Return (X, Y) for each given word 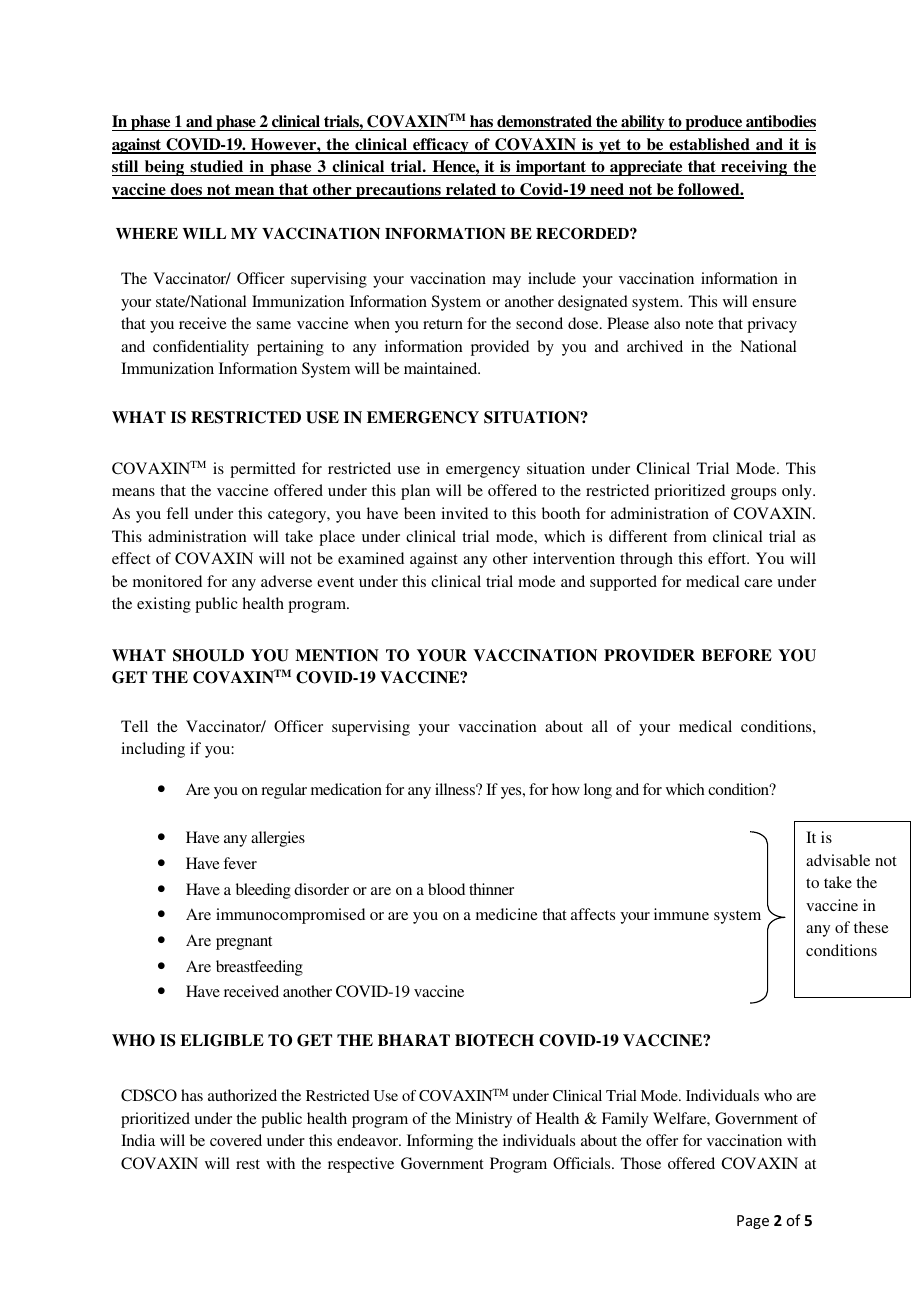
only (798, 492)
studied (216, 166)
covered (236, 1140)
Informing (440, 1142)
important (551, 168)
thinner (491, 889)
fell (177, 513)
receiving (754, 168)
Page (753, 1222)
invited (464, 513)
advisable (838, 860)
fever (240, 863)
